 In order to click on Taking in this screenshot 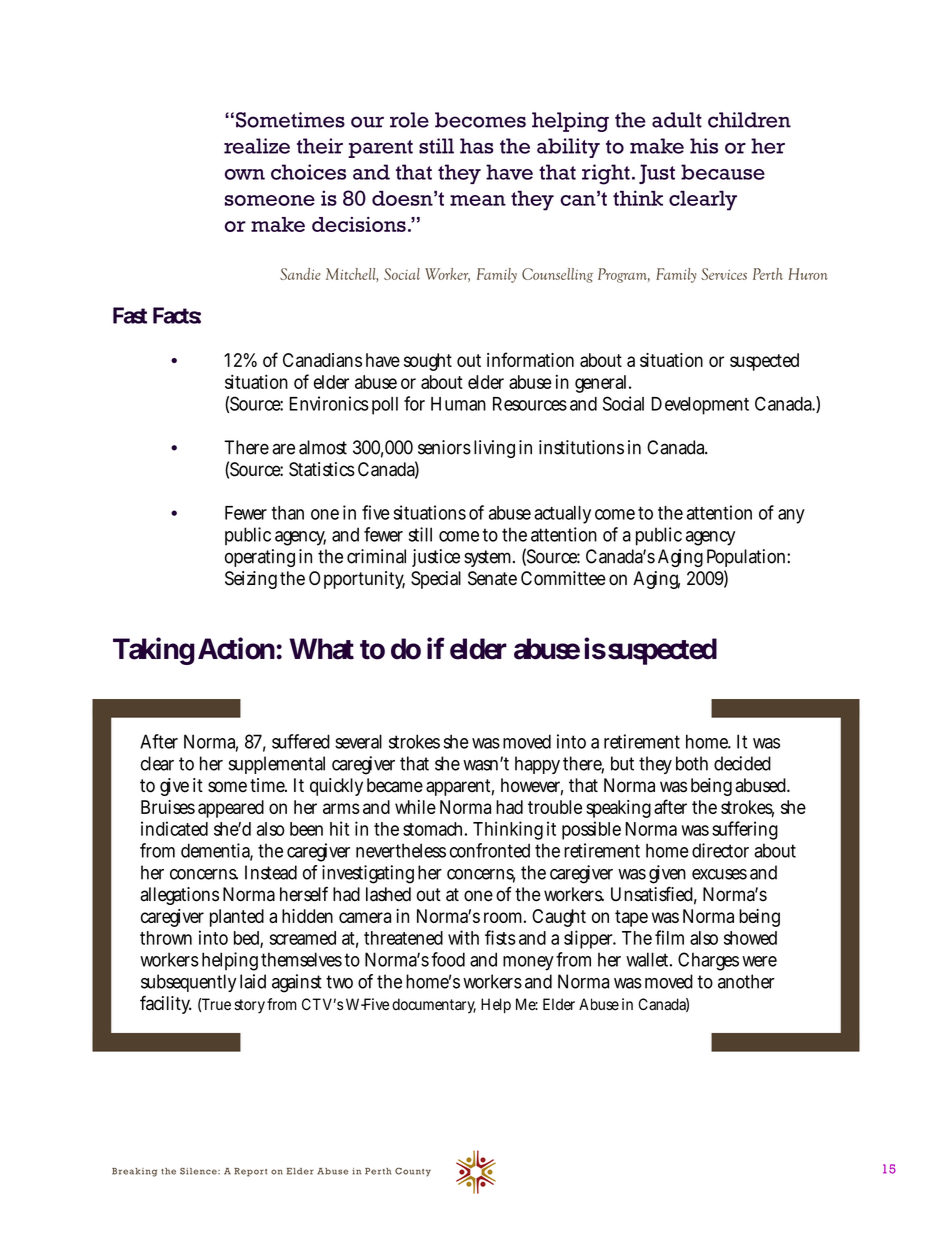, I will do `click(154, 651)`.
